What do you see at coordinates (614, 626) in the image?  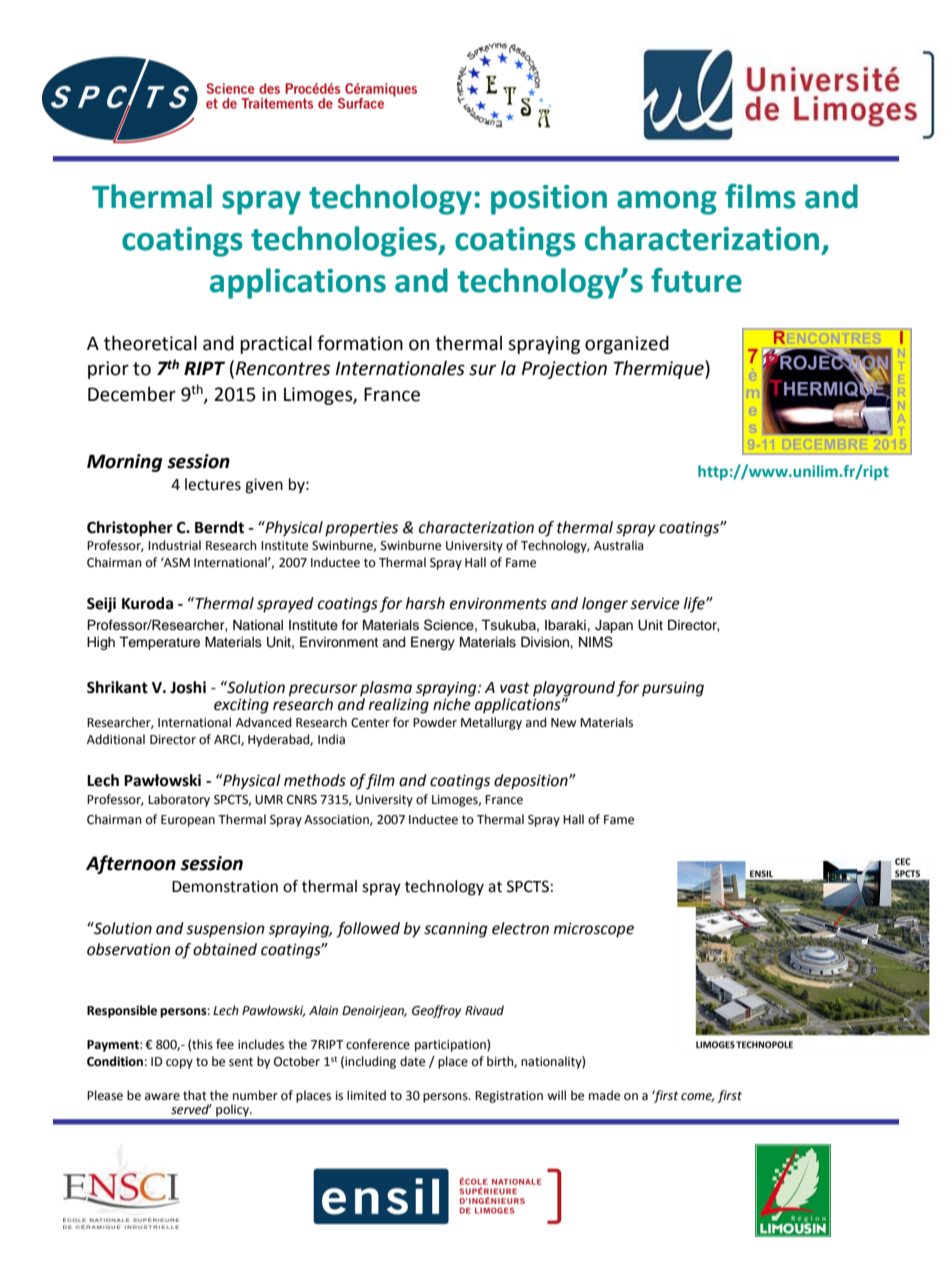 I see `Japan` at bounding box center [614, 626].
